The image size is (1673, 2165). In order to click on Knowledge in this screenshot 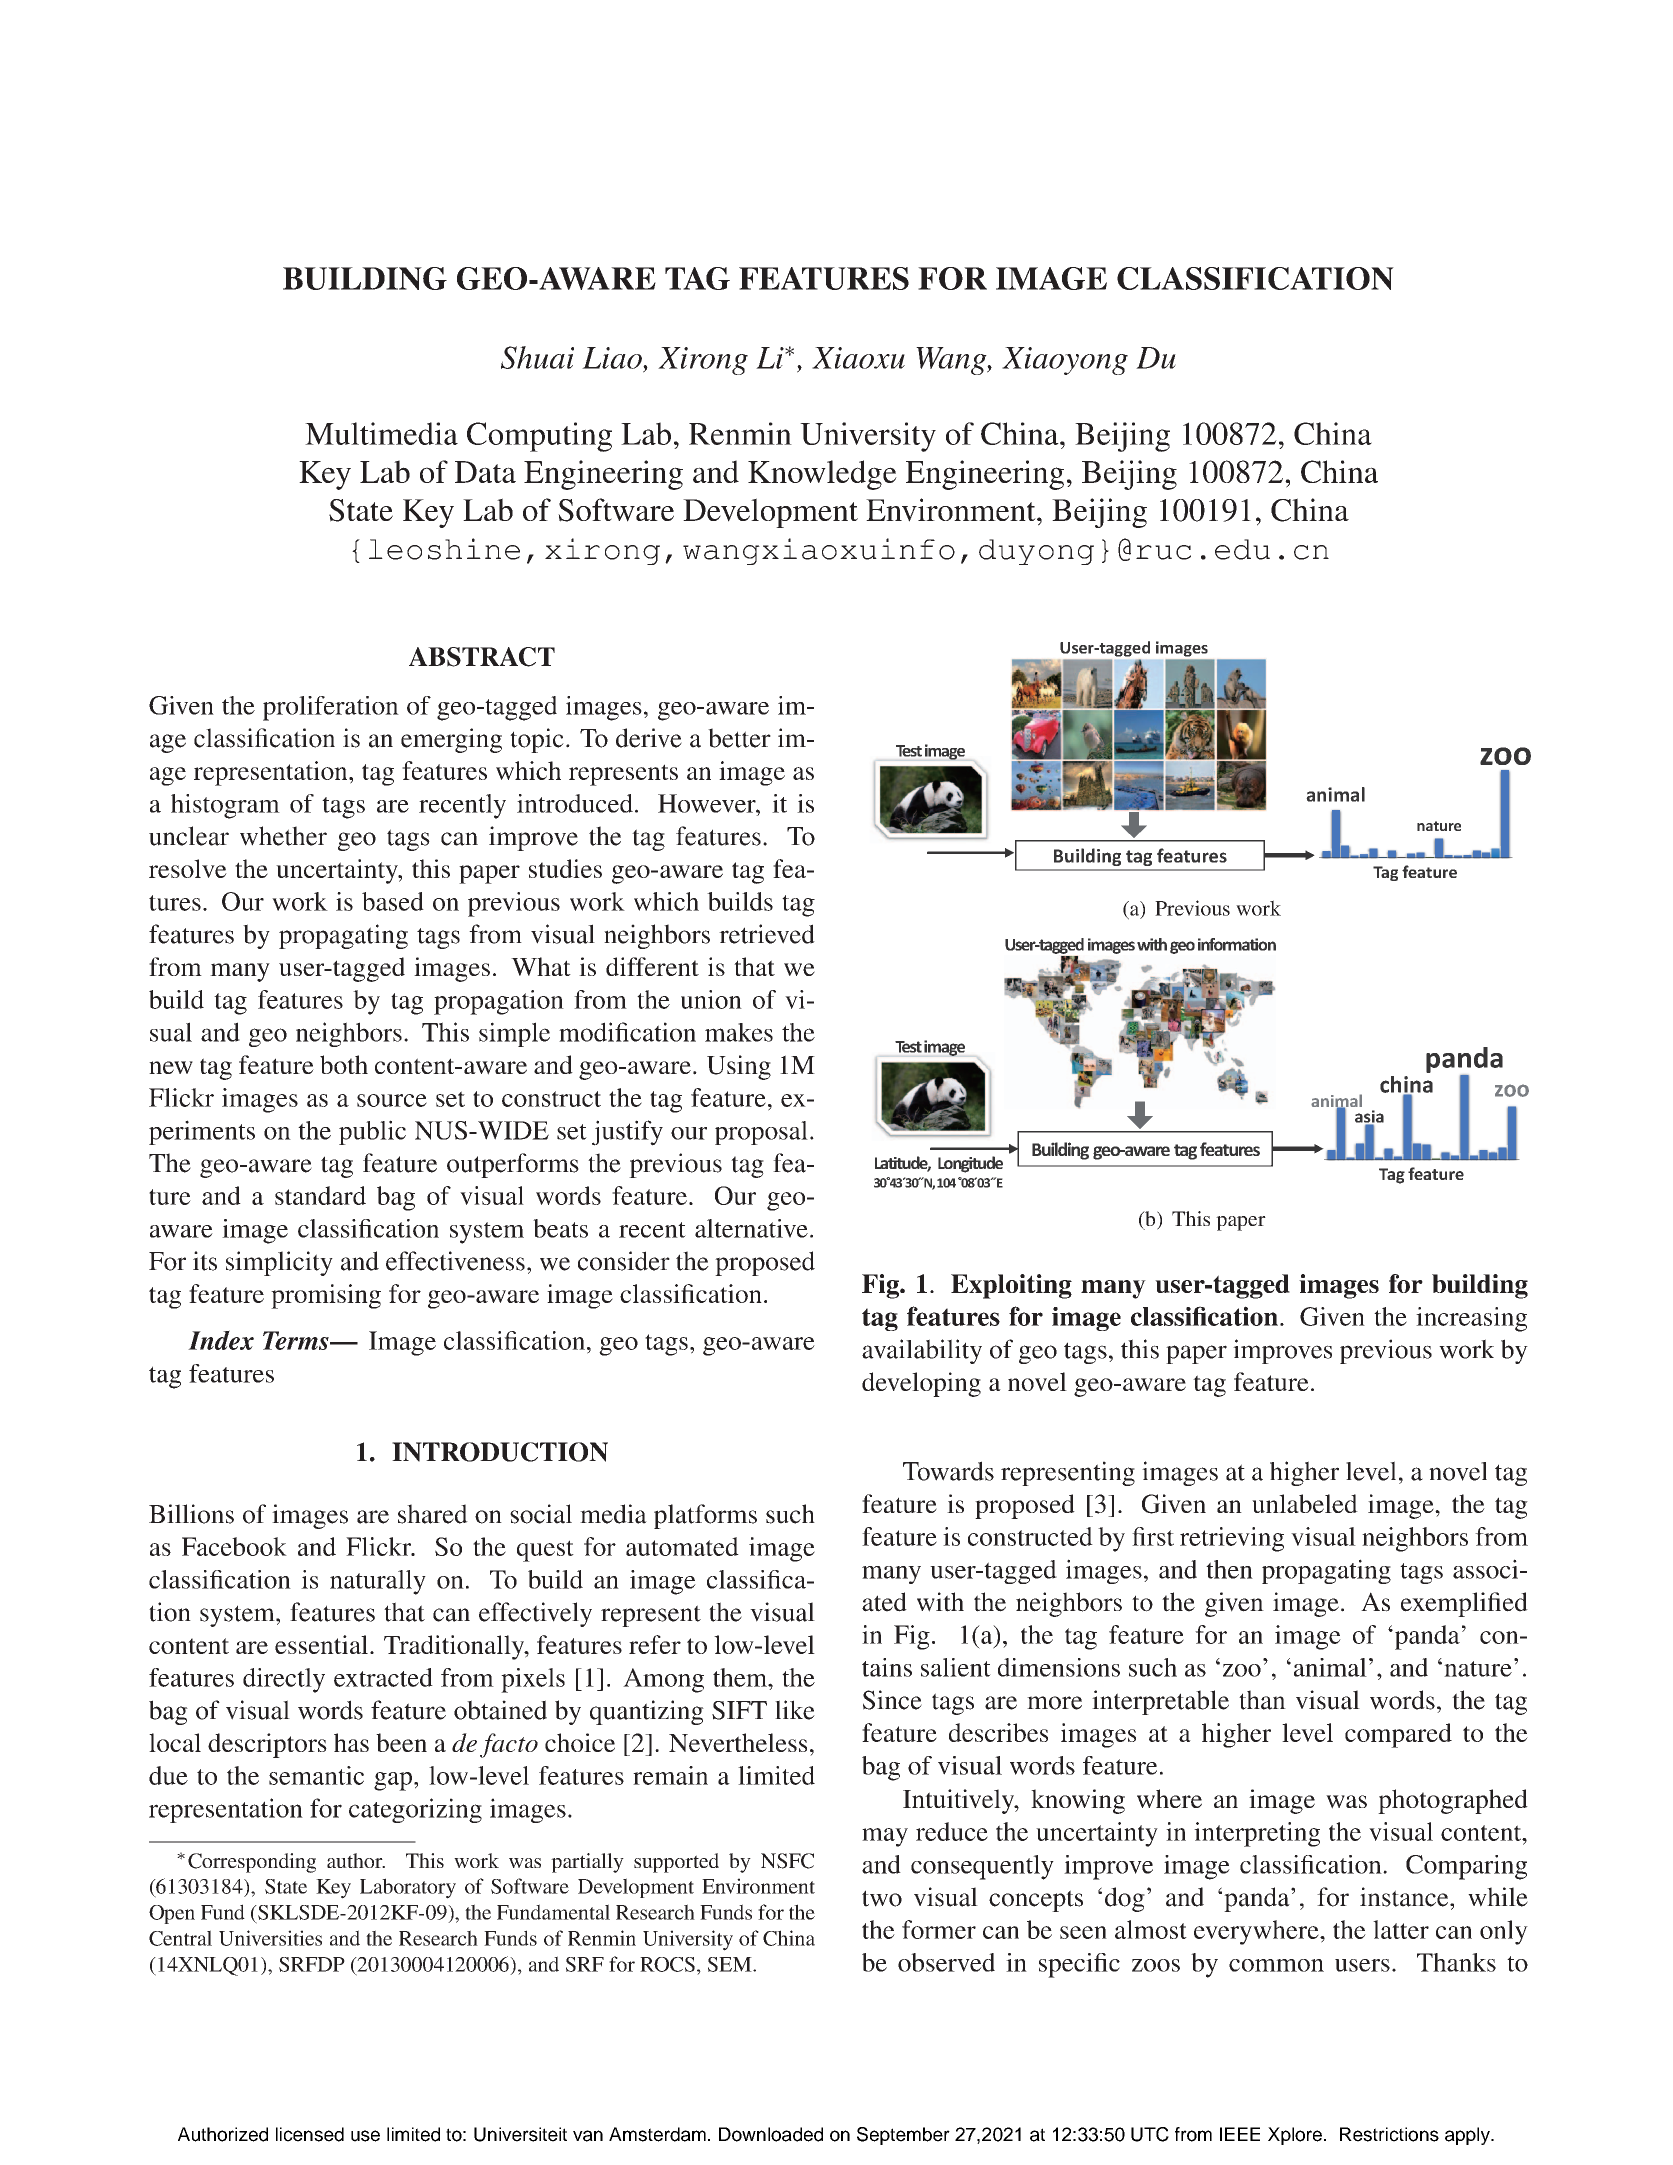, I will do `click(822, 475)`.
